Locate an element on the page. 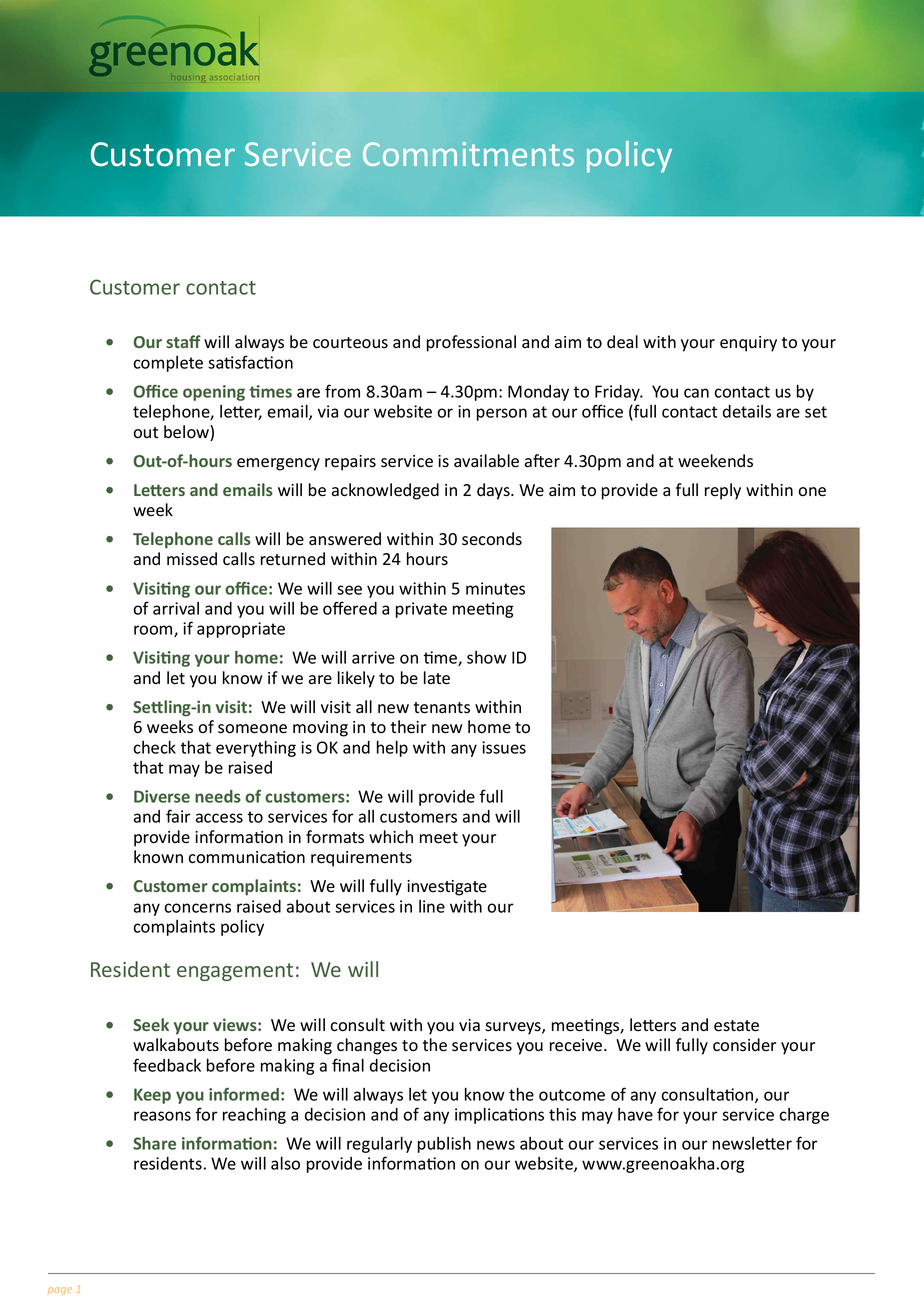 This image has width=924, height=1308. Seek is located at coordinates (151, 1024).
